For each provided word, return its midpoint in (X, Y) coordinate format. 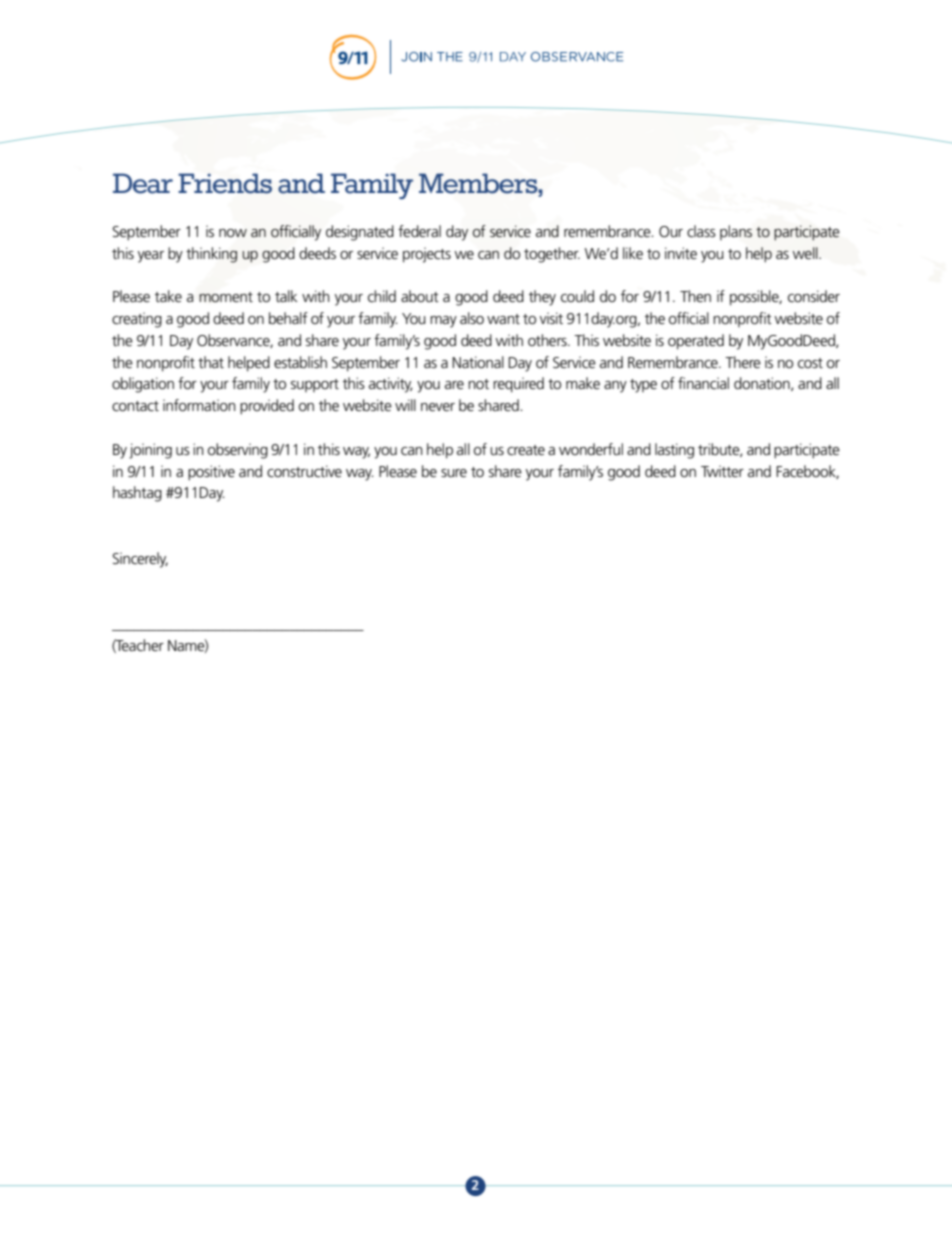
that (211, 362)
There (743, 362)
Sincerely (140, 560)
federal (419, 231)
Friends (225, 183)
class (701, 231)
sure (454, 473)
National (478, 362)
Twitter (722, 471)
